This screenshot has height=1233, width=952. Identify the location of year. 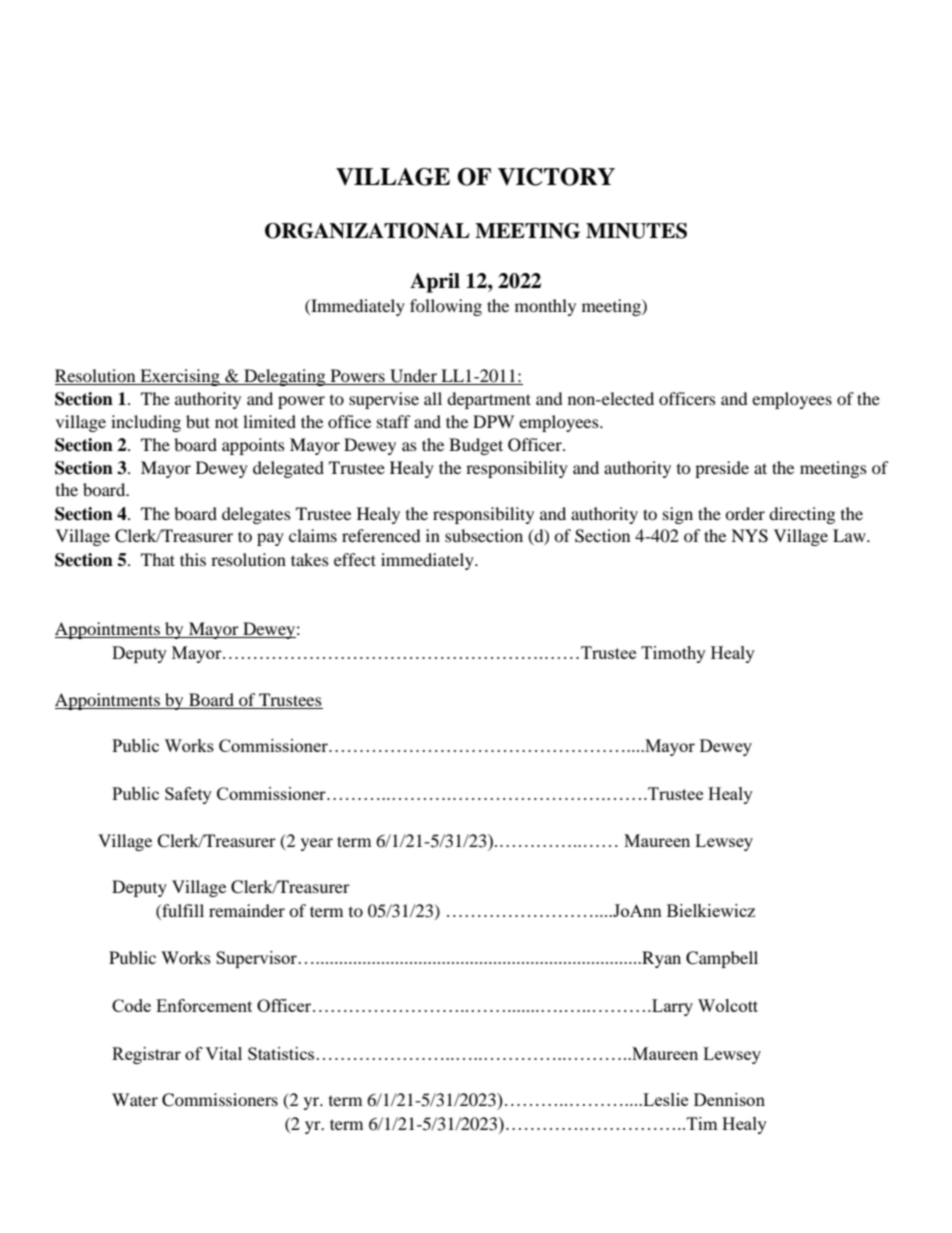
(317, 844).
